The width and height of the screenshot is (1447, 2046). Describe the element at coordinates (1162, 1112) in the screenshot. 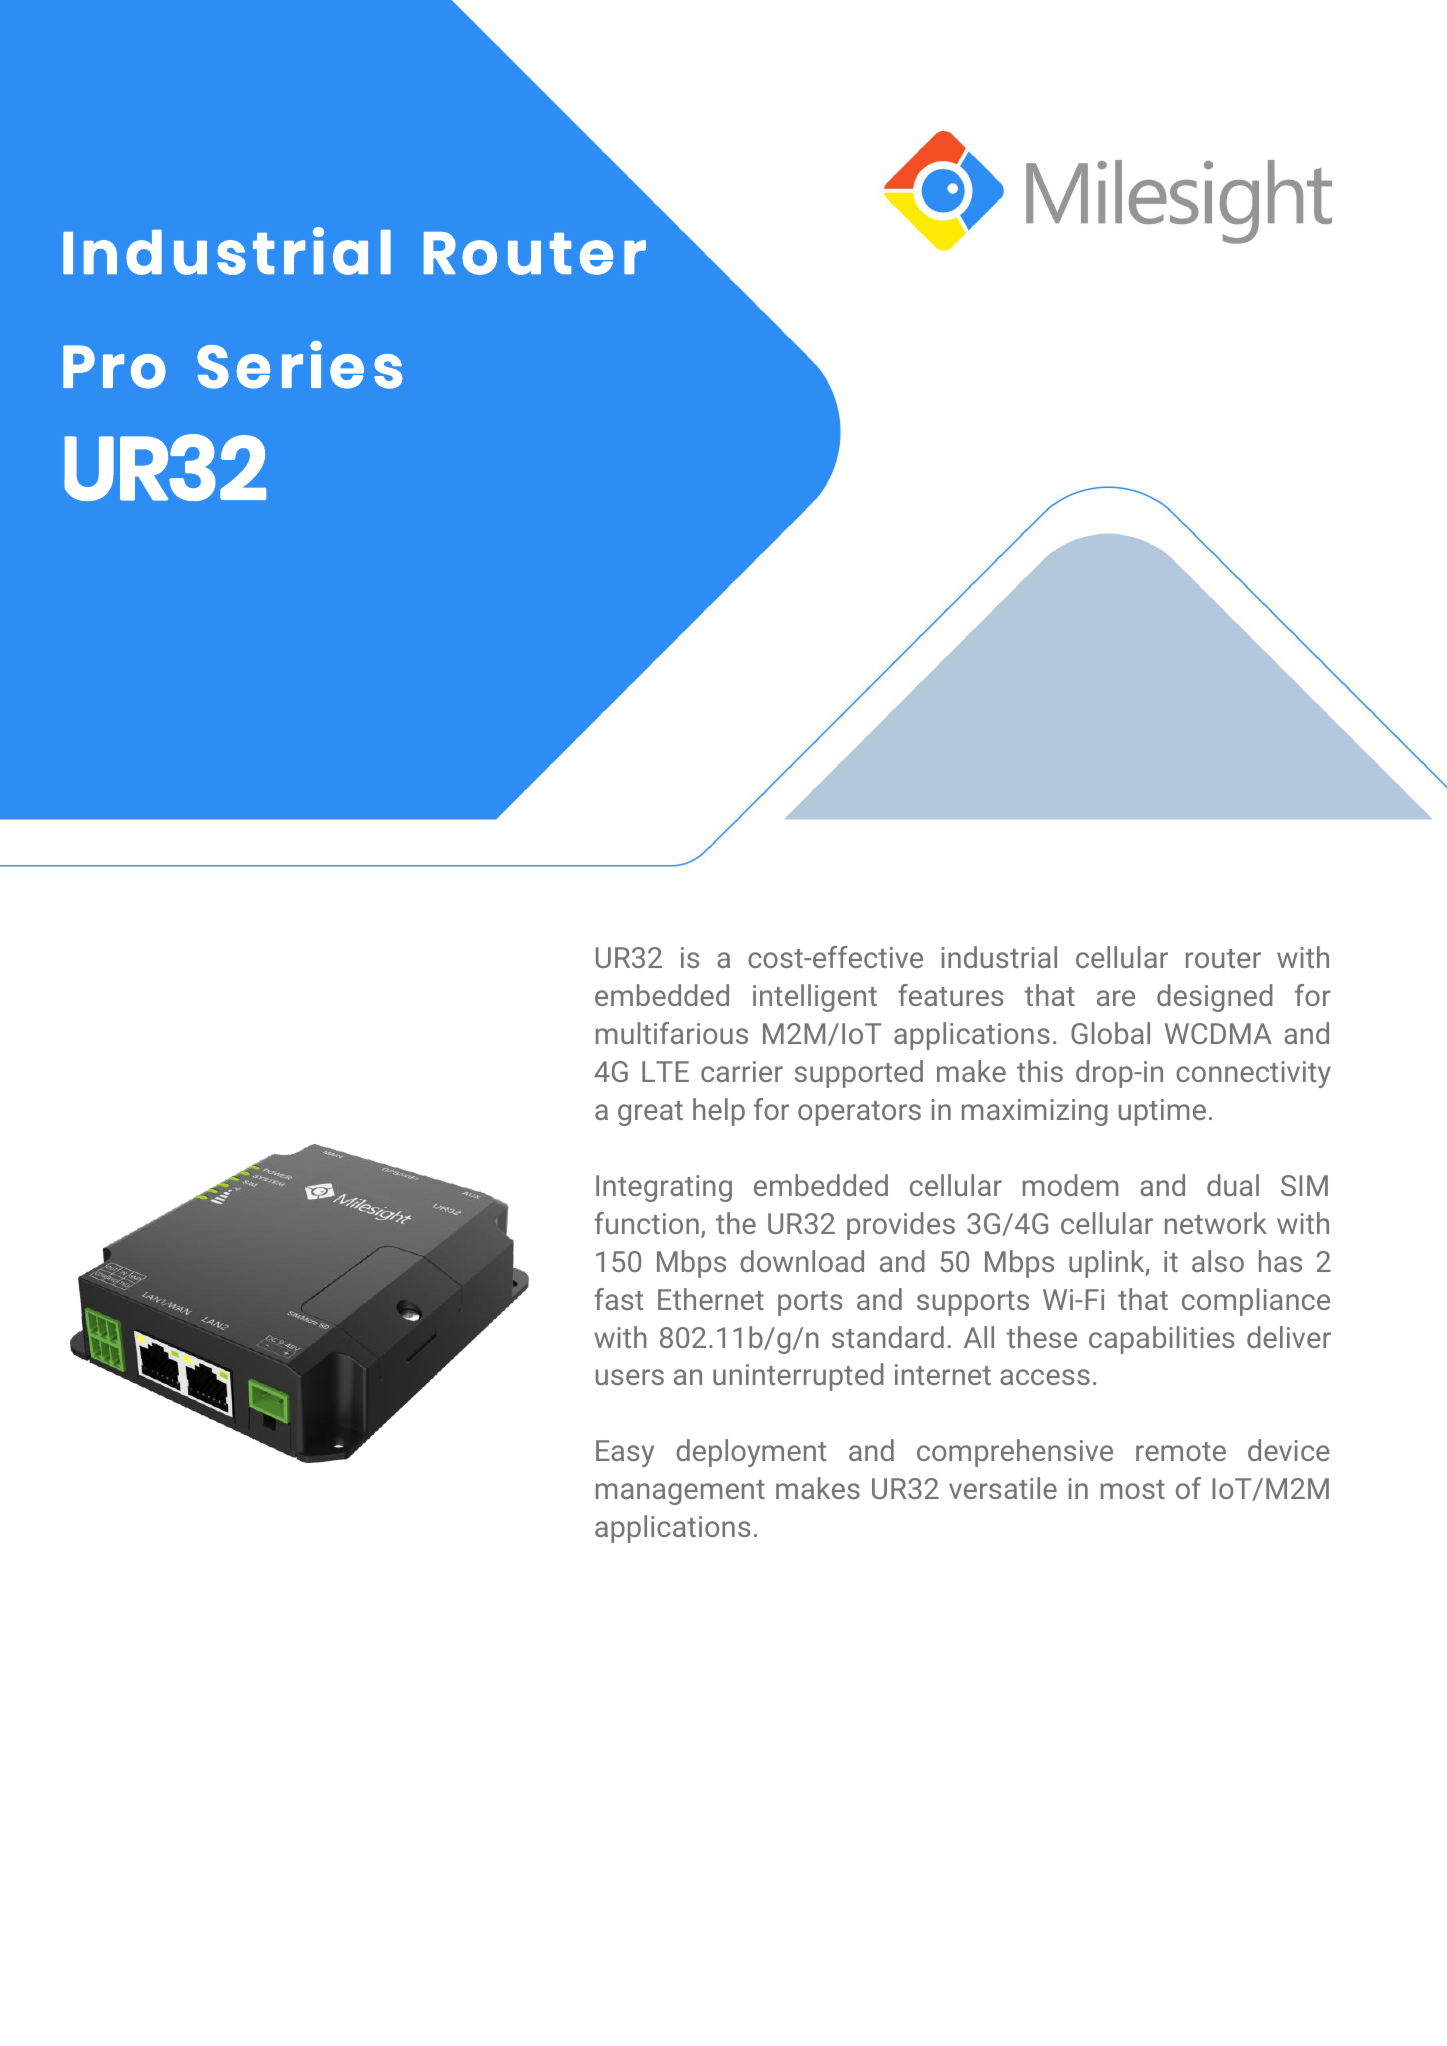

I see `uptime` at that location.
